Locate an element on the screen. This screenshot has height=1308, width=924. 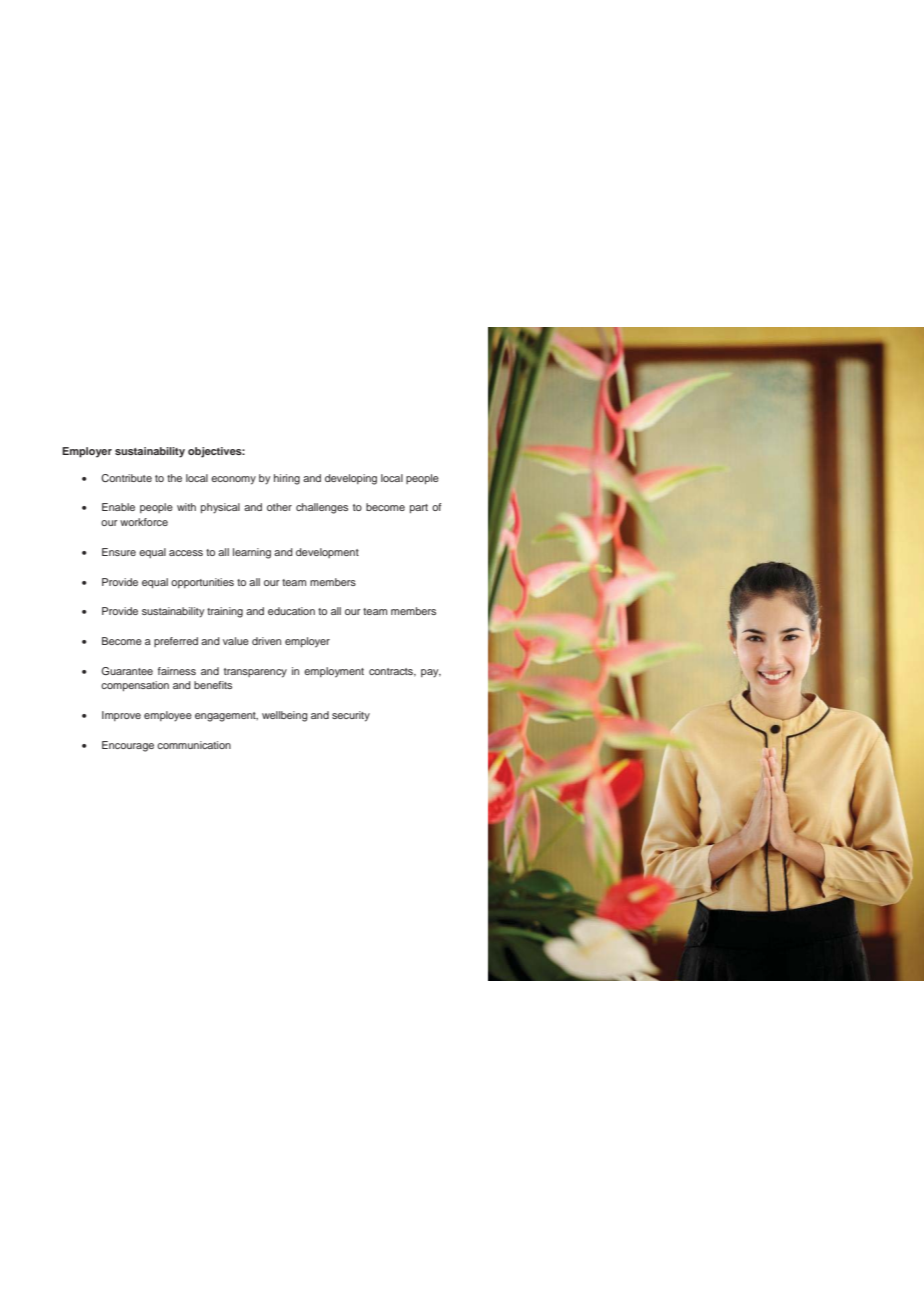
transparency is located at coordinates (255, 673).
